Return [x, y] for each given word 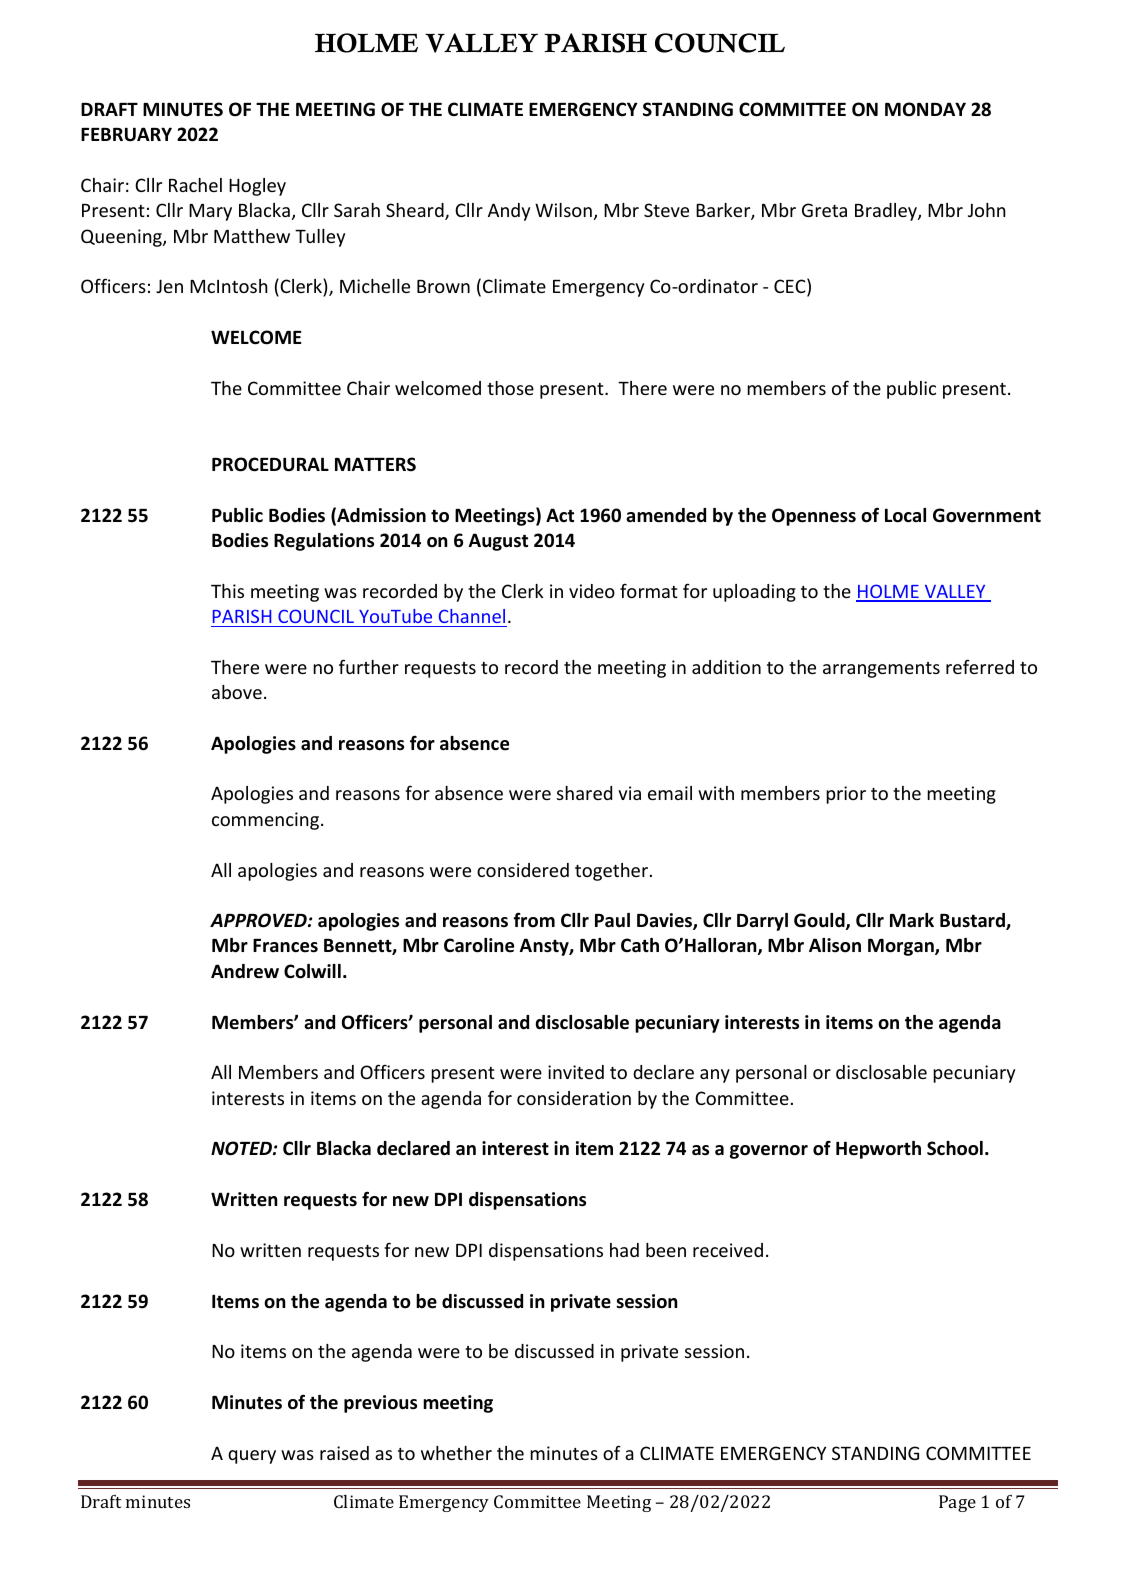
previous [380, 1404]
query [252, 1457]
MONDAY [925, 109]
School [955, 1148]
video [592, 591]
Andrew [245, 971]
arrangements [881, 670]
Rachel [195, 185]
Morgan [902, 947]
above [237, 692]
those [510, 388]
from [534, 920]
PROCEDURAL [270, 464]
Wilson [563, 210]
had [624, 1250]
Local [905, 515]
